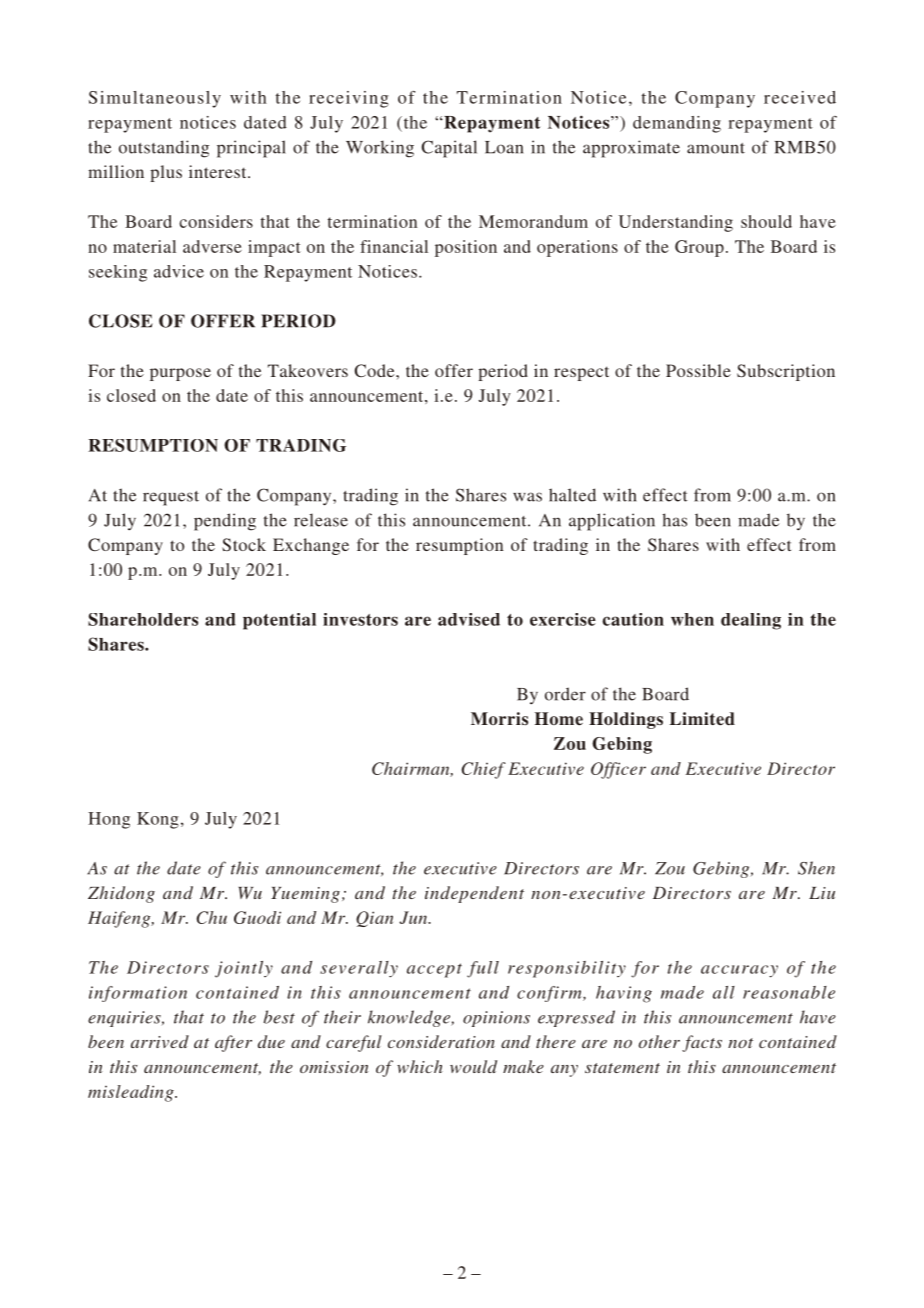 The height and width of the screenshot is (1308, 924). I want to click on arrived, so click(160, 1041).
